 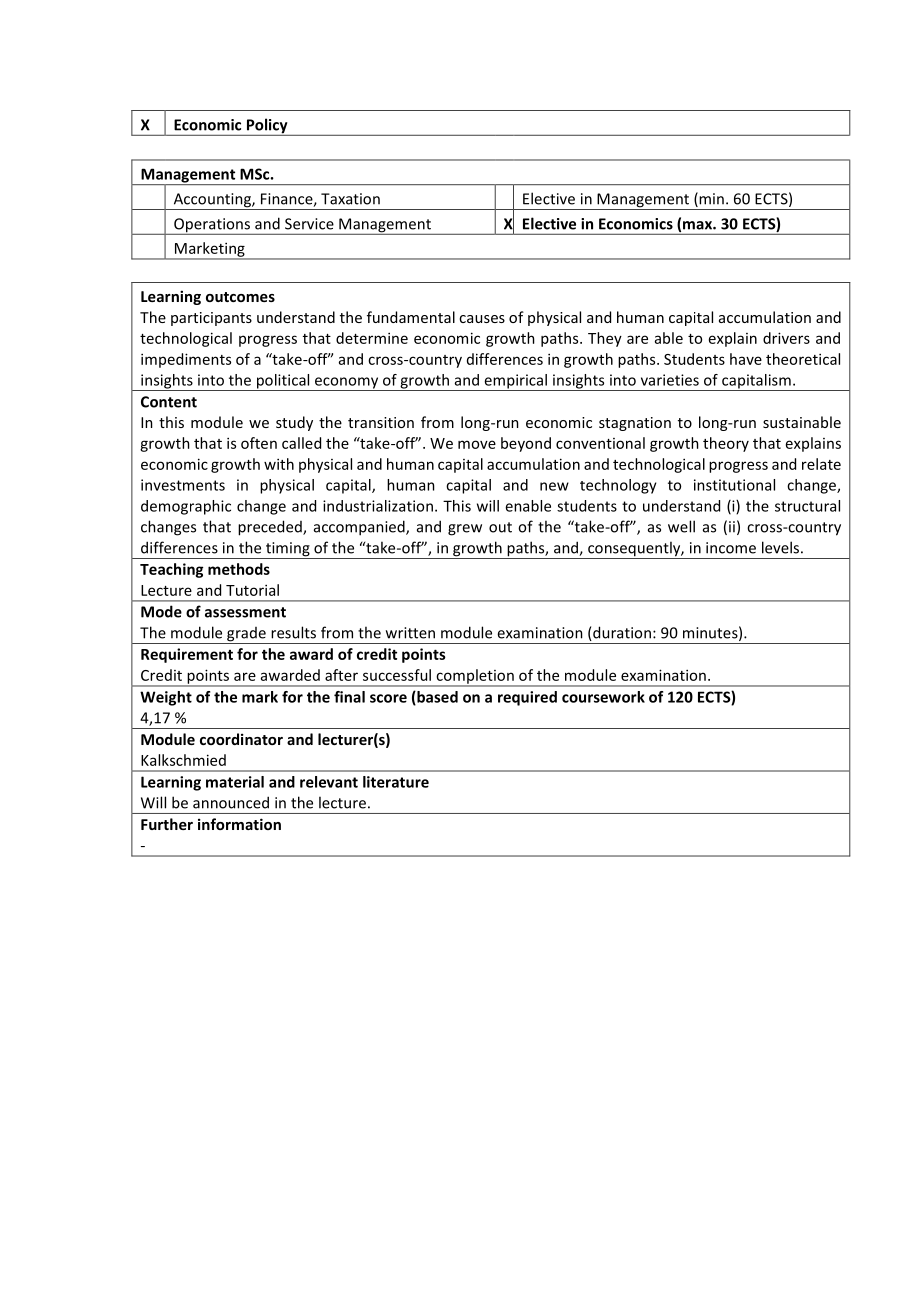 I want to click on Policy, so click(x=267, y=127).
